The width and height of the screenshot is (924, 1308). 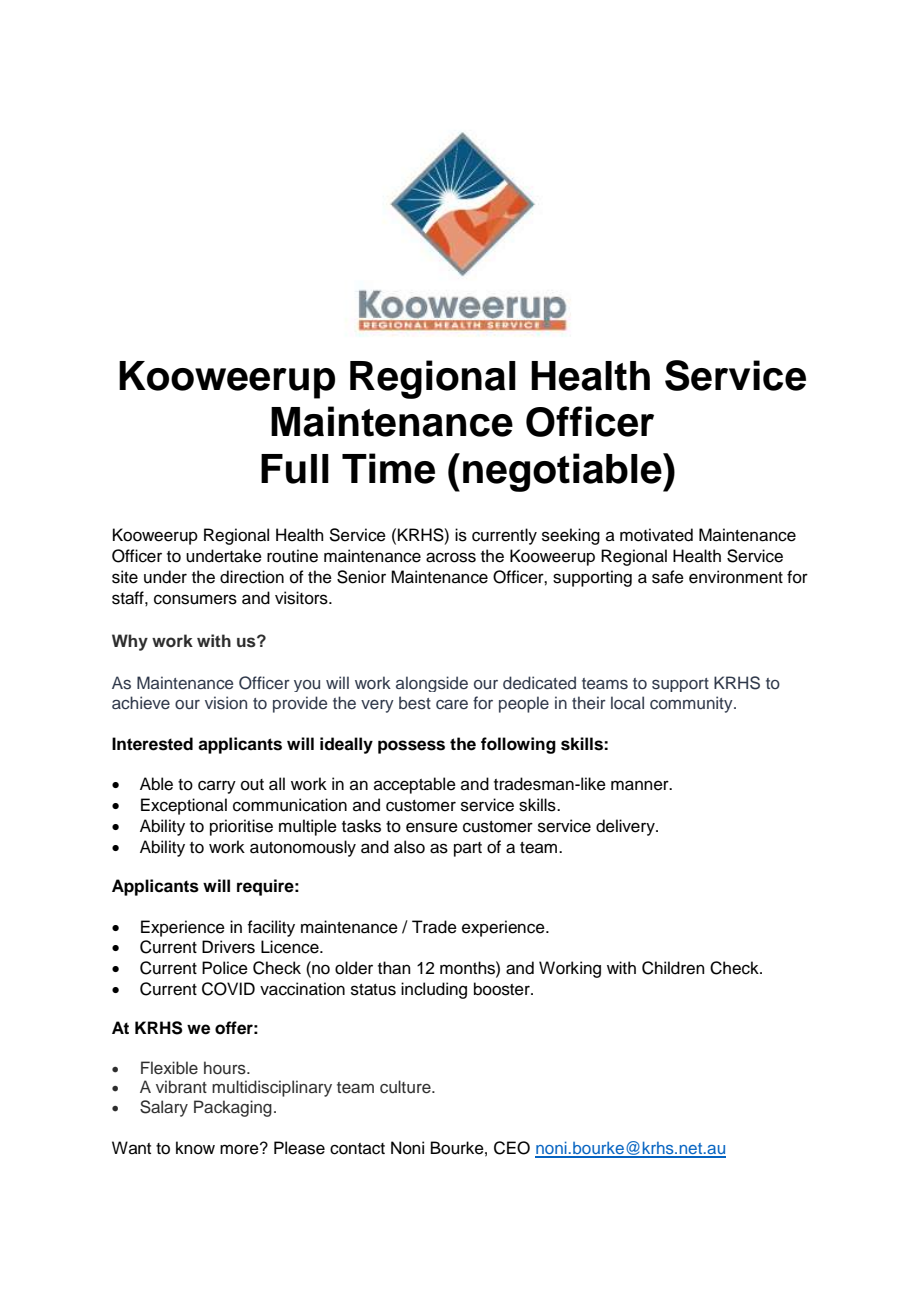 What do you see at coordinates (673, 968) in the screenshot?
I see `Children` at bounding box center [673, 968].
